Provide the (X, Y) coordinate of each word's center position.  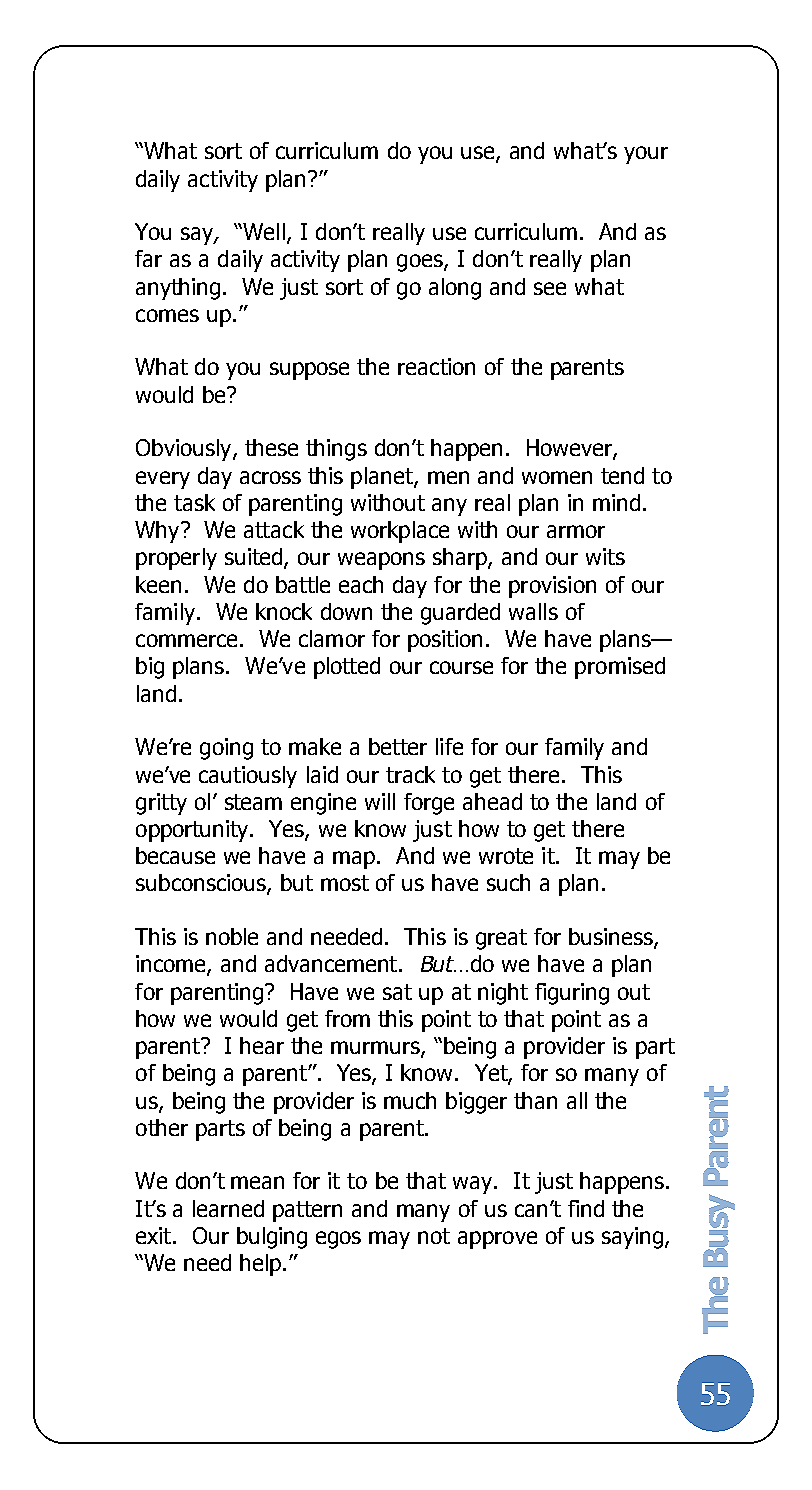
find (586, 1208)
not (434, 1236)
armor (576, 531)
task (194, 502)
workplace (400, 532)
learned (228, 1208)
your (646, 155)
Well (263, 231)
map (355, 860)
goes (421, 263)
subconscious (202, 884)
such (508, 882)
